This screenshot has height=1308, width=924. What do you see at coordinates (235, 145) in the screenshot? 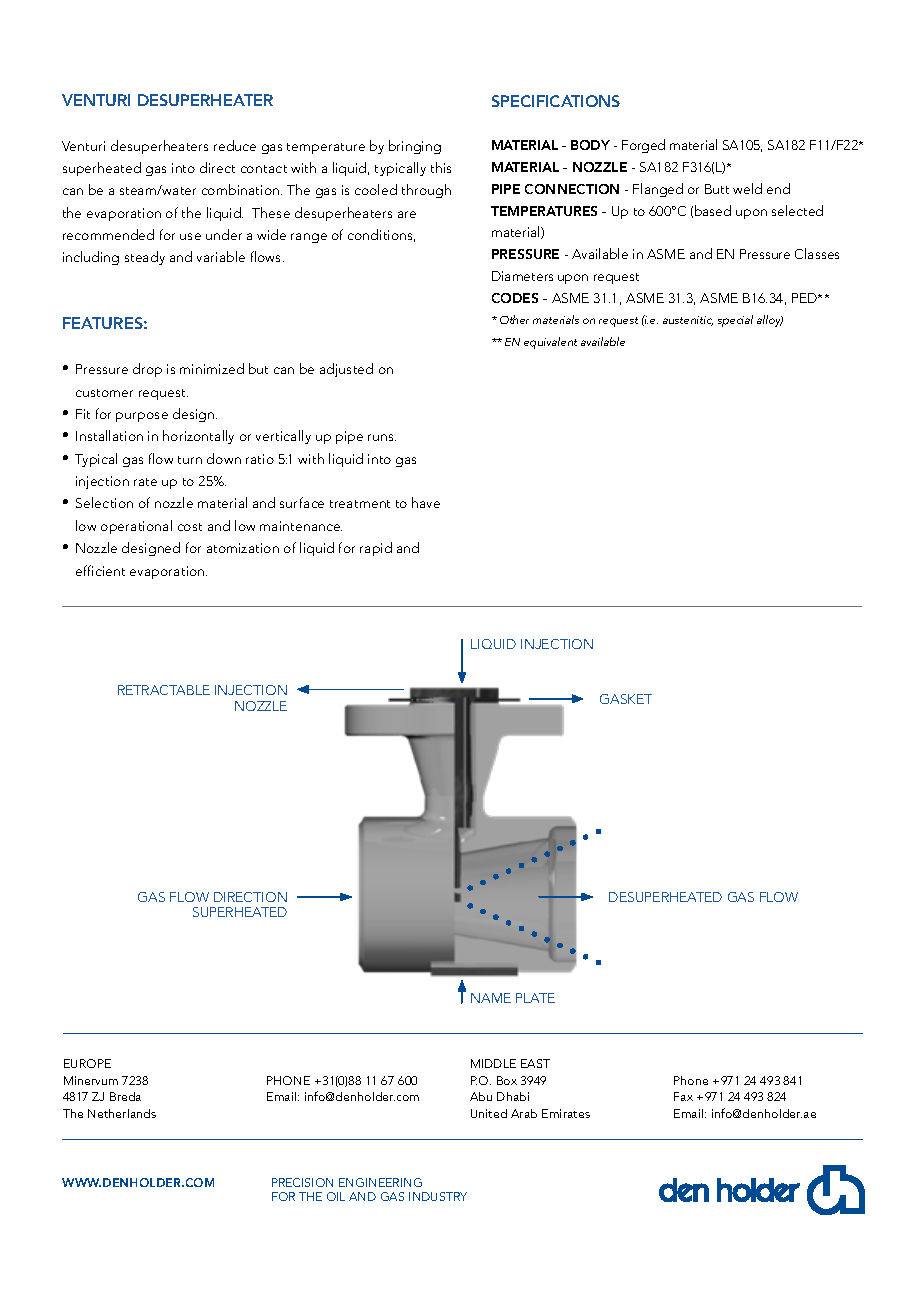
I see `reduce` at bounding box center [235, 145].
